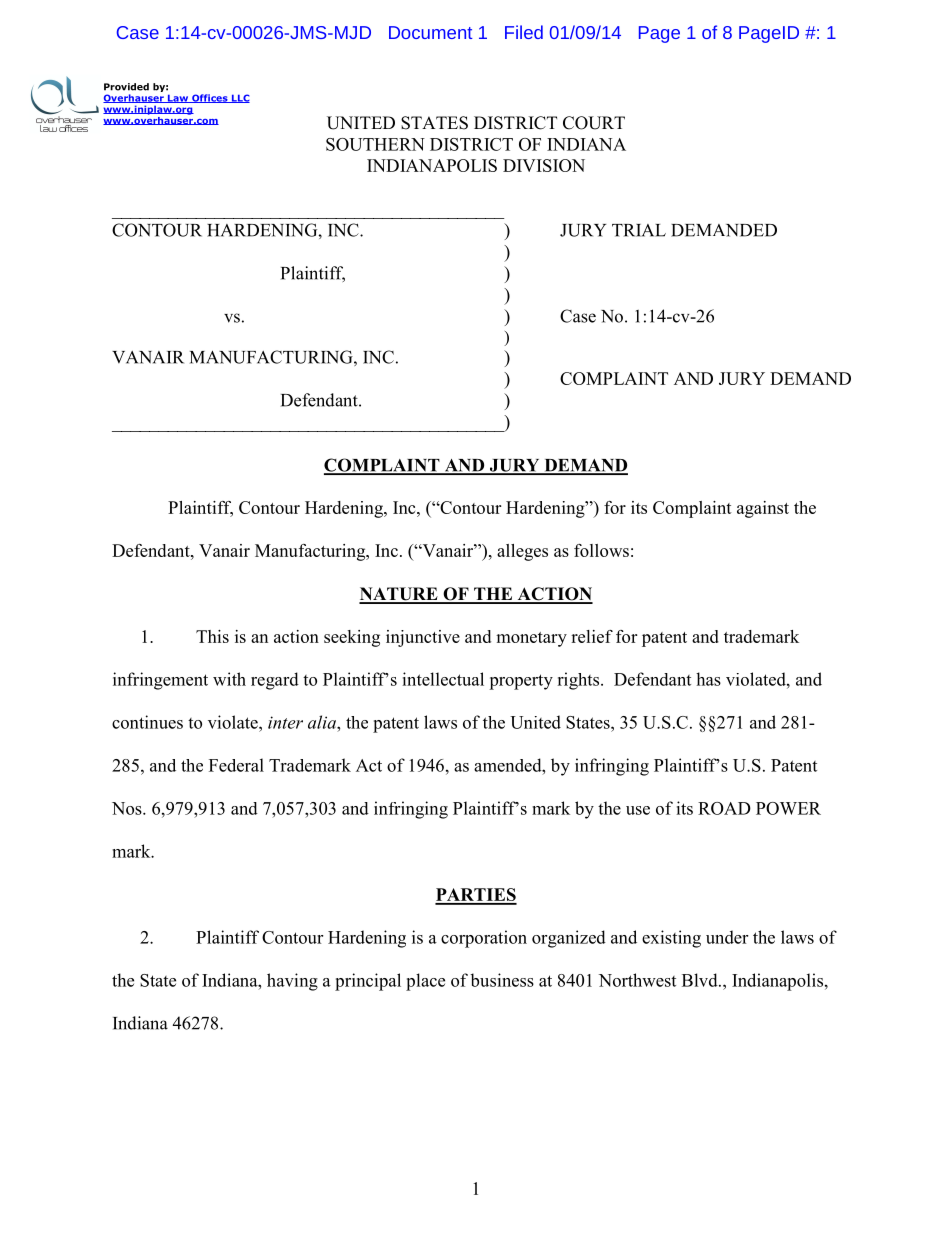  Describe the element at coordinates (763, 509) in the image. I see `against` at that location.
